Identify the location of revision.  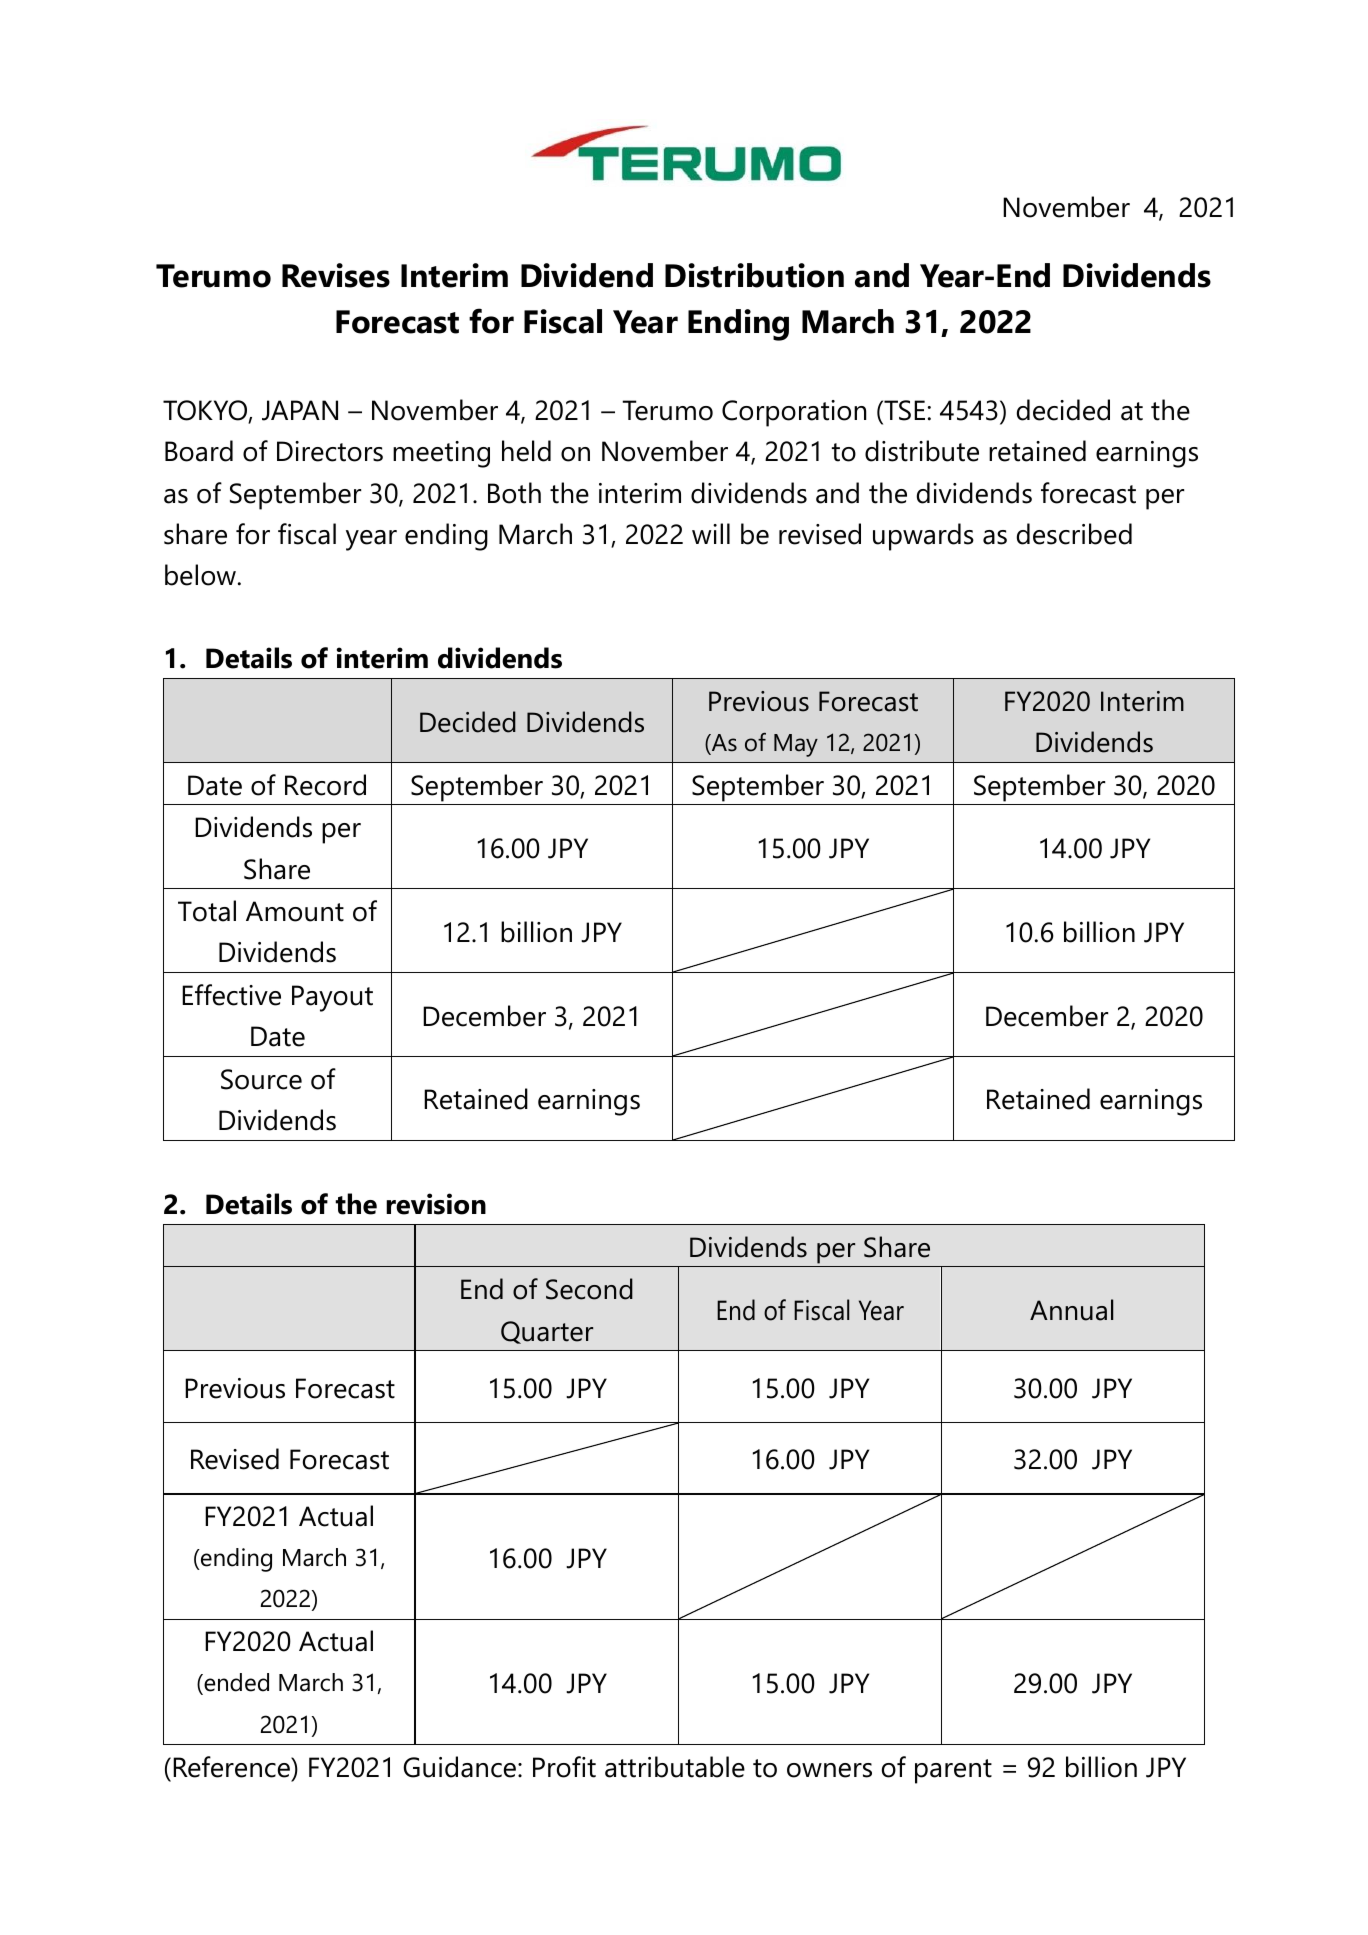
(436, 1204).
